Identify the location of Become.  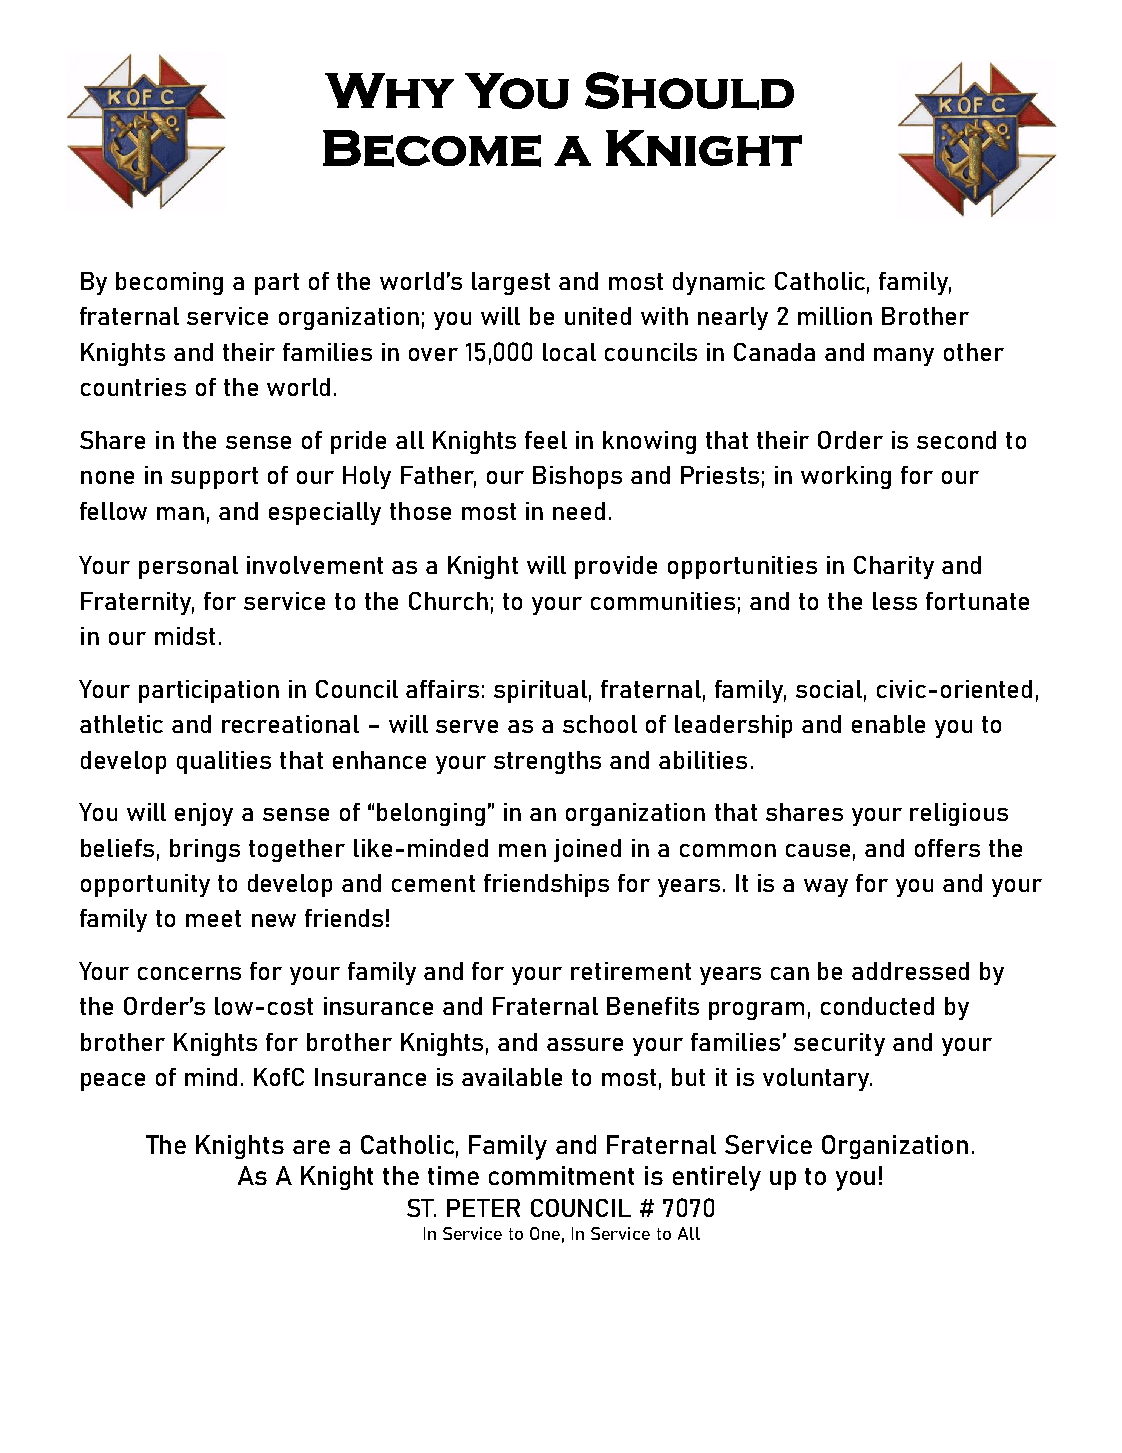
(432, 148).
